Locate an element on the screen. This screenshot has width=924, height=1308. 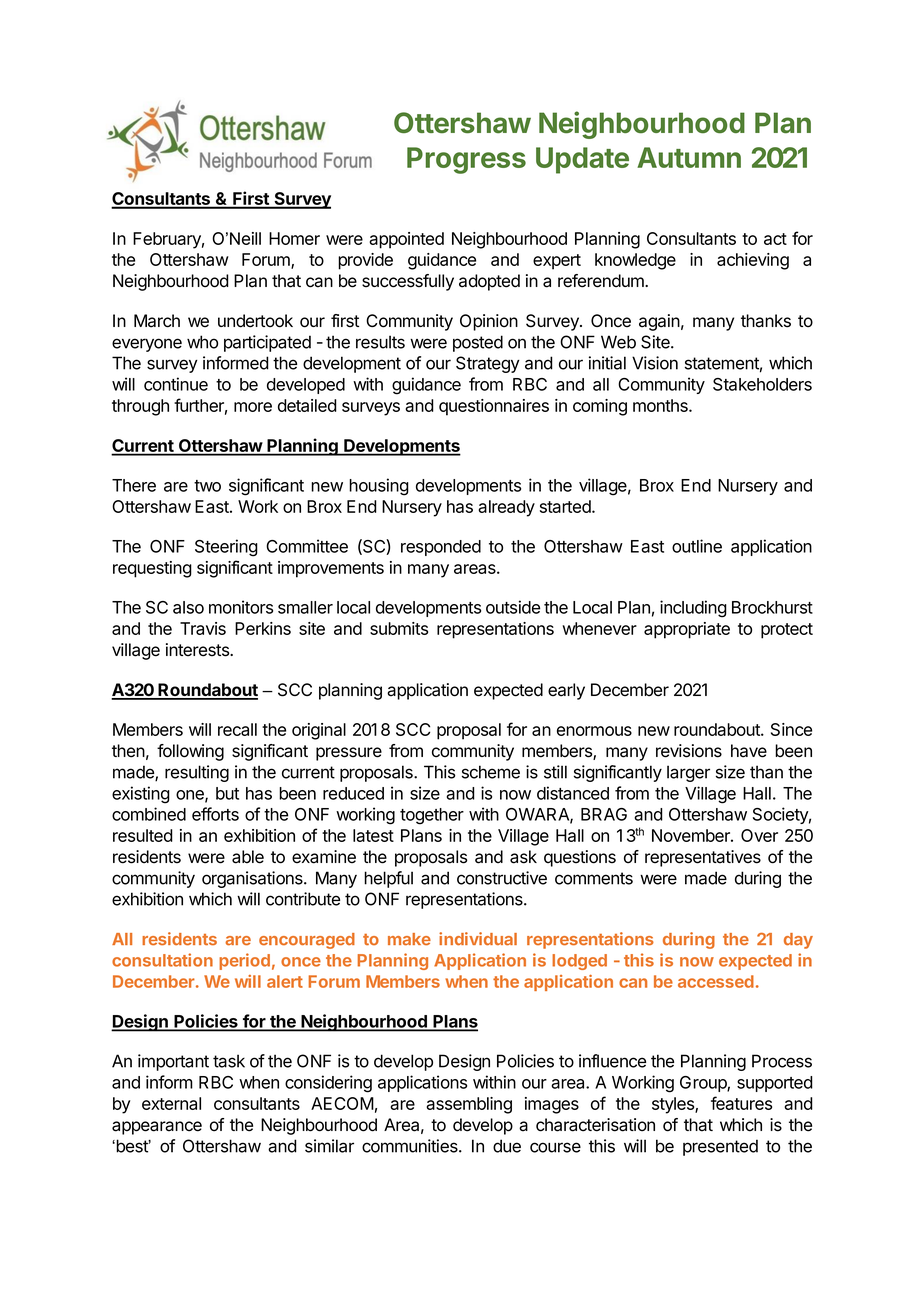
interests is located at coordinates (198, 650).
